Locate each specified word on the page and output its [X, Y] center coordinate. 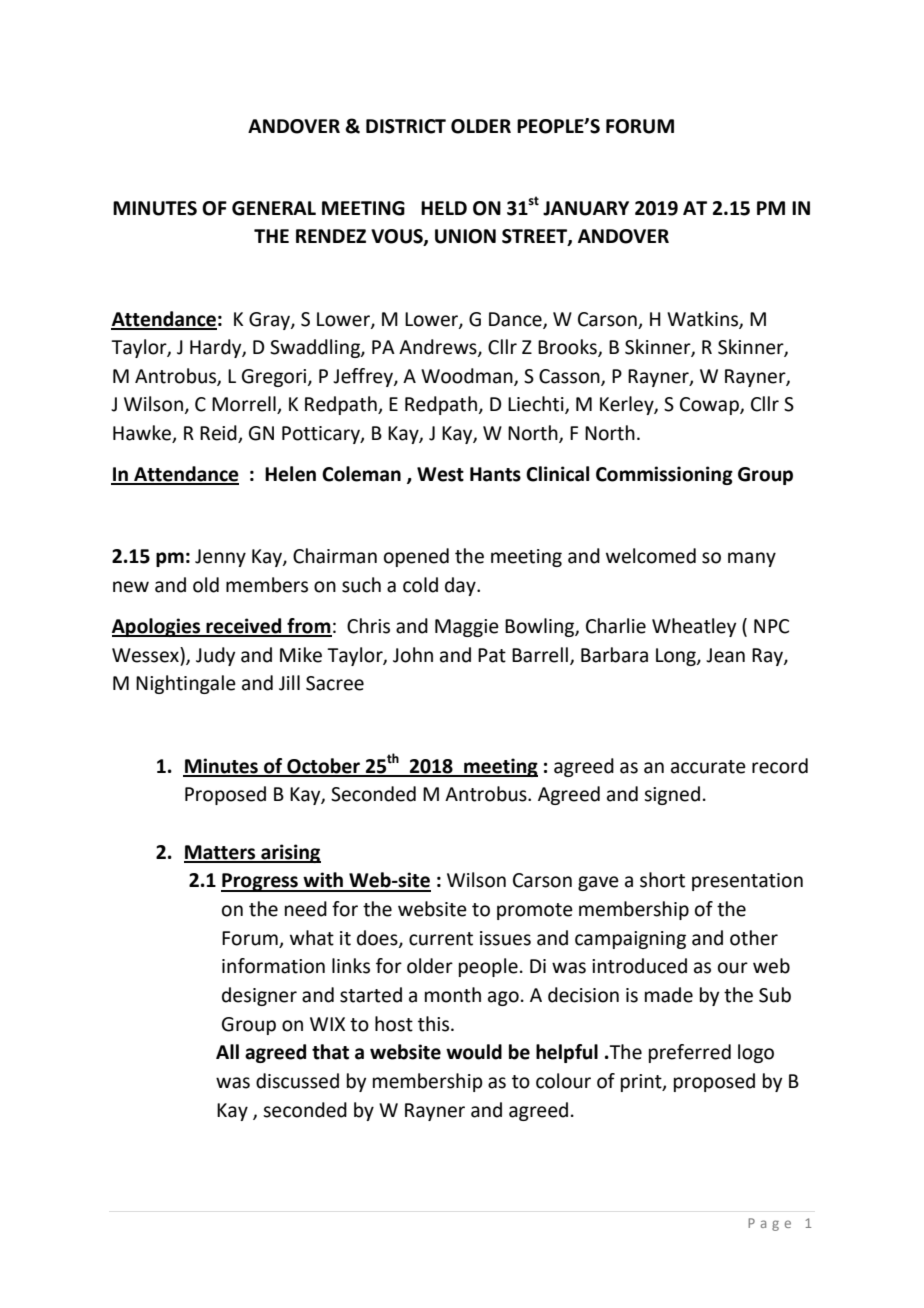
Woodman [468, 377]
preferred [690, 1053]
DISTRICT [406, 126]
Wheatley [694, 627]
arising [290, 853]
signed [672, 795]
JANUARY [586, 208]
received [244, 627]
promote [535, 911]
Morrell [245, 405]
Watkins [703, 319]
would [474, 1052]
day [461, 586]
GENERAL [274, 208]
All [227, 1051]
